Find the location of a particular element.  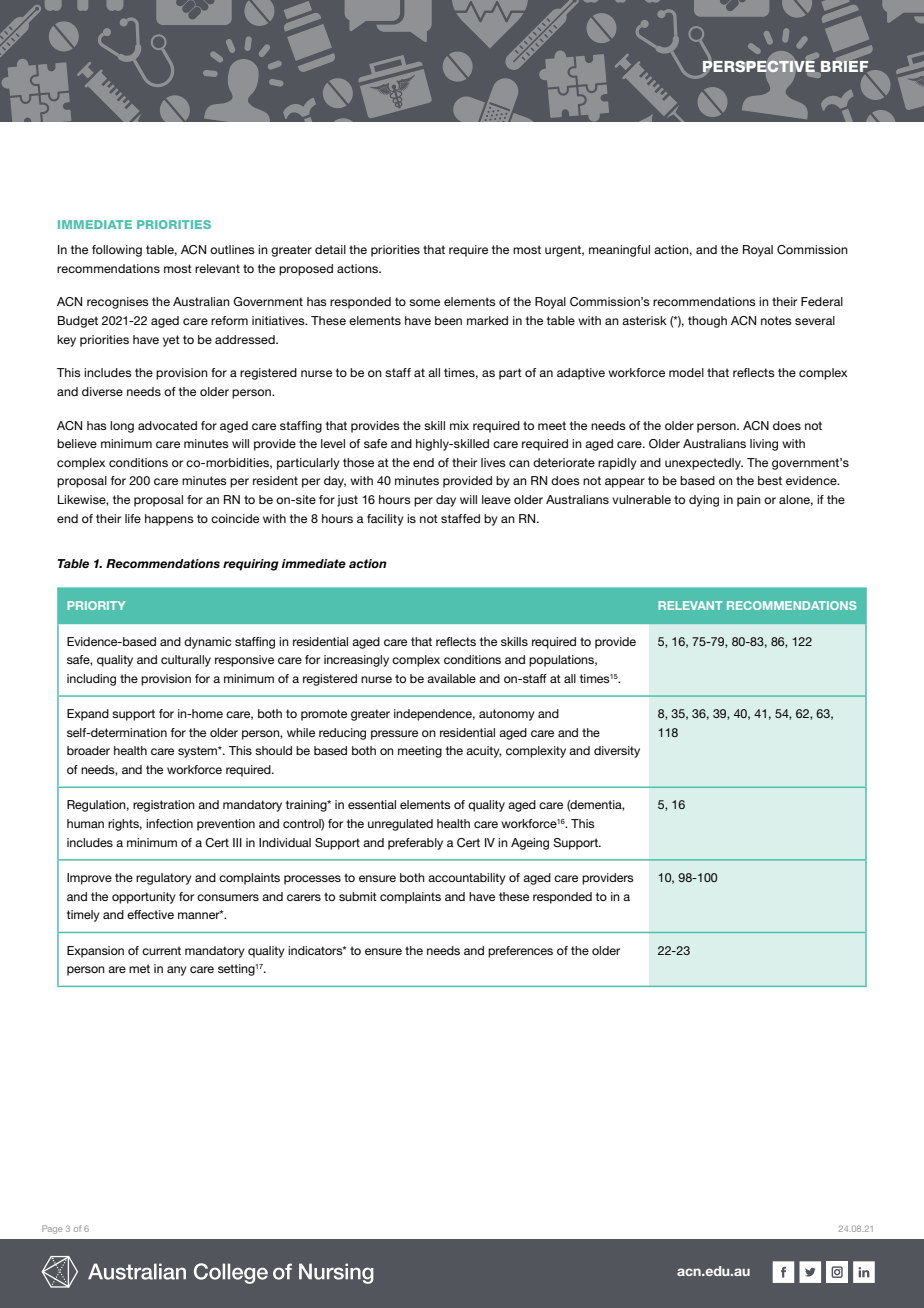

independence is located at coordinates (434, 715).
